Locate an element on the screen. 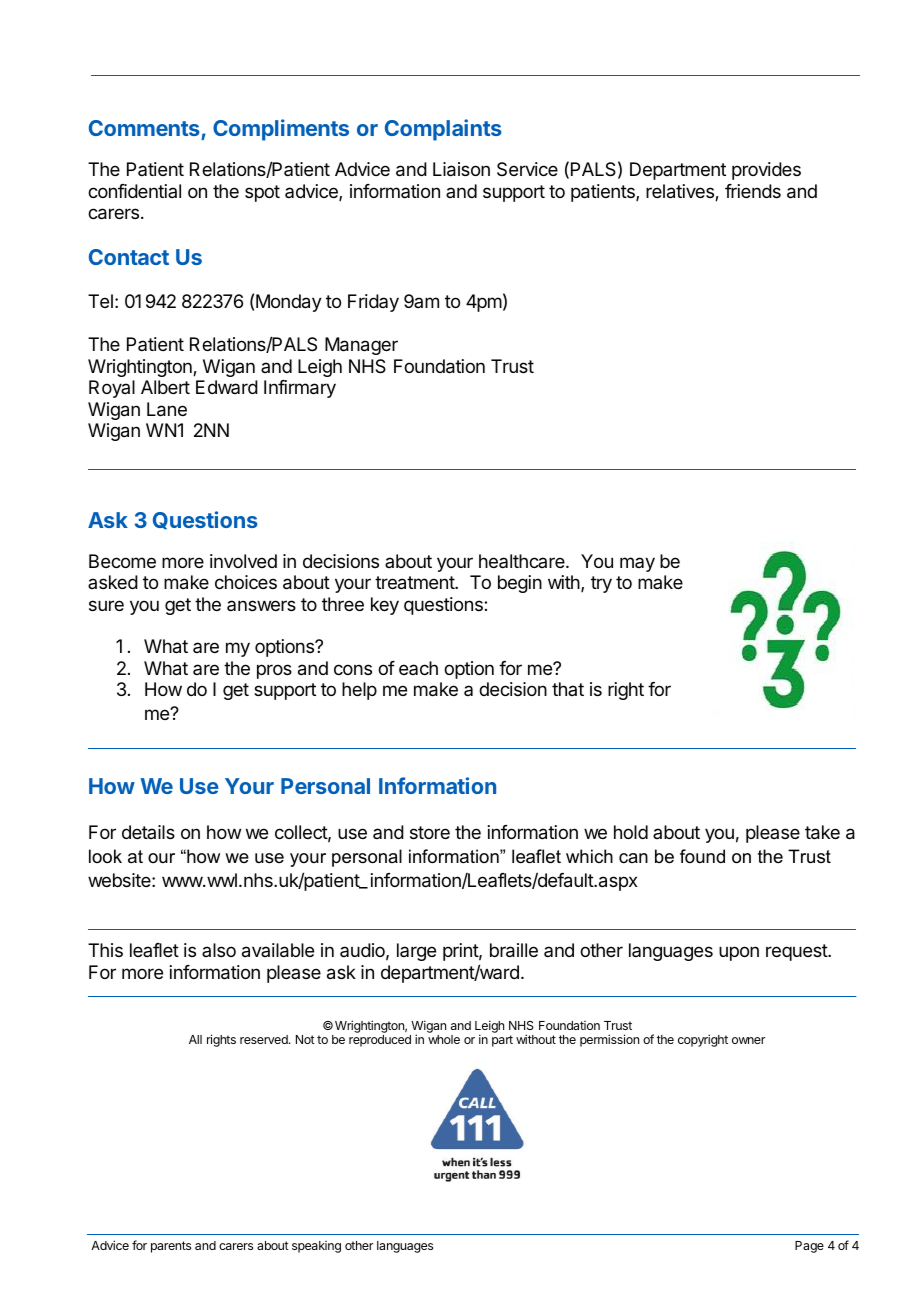 The width and height of the screenshot is (924, 1308). Manager is located at coordinates (361, 346).
